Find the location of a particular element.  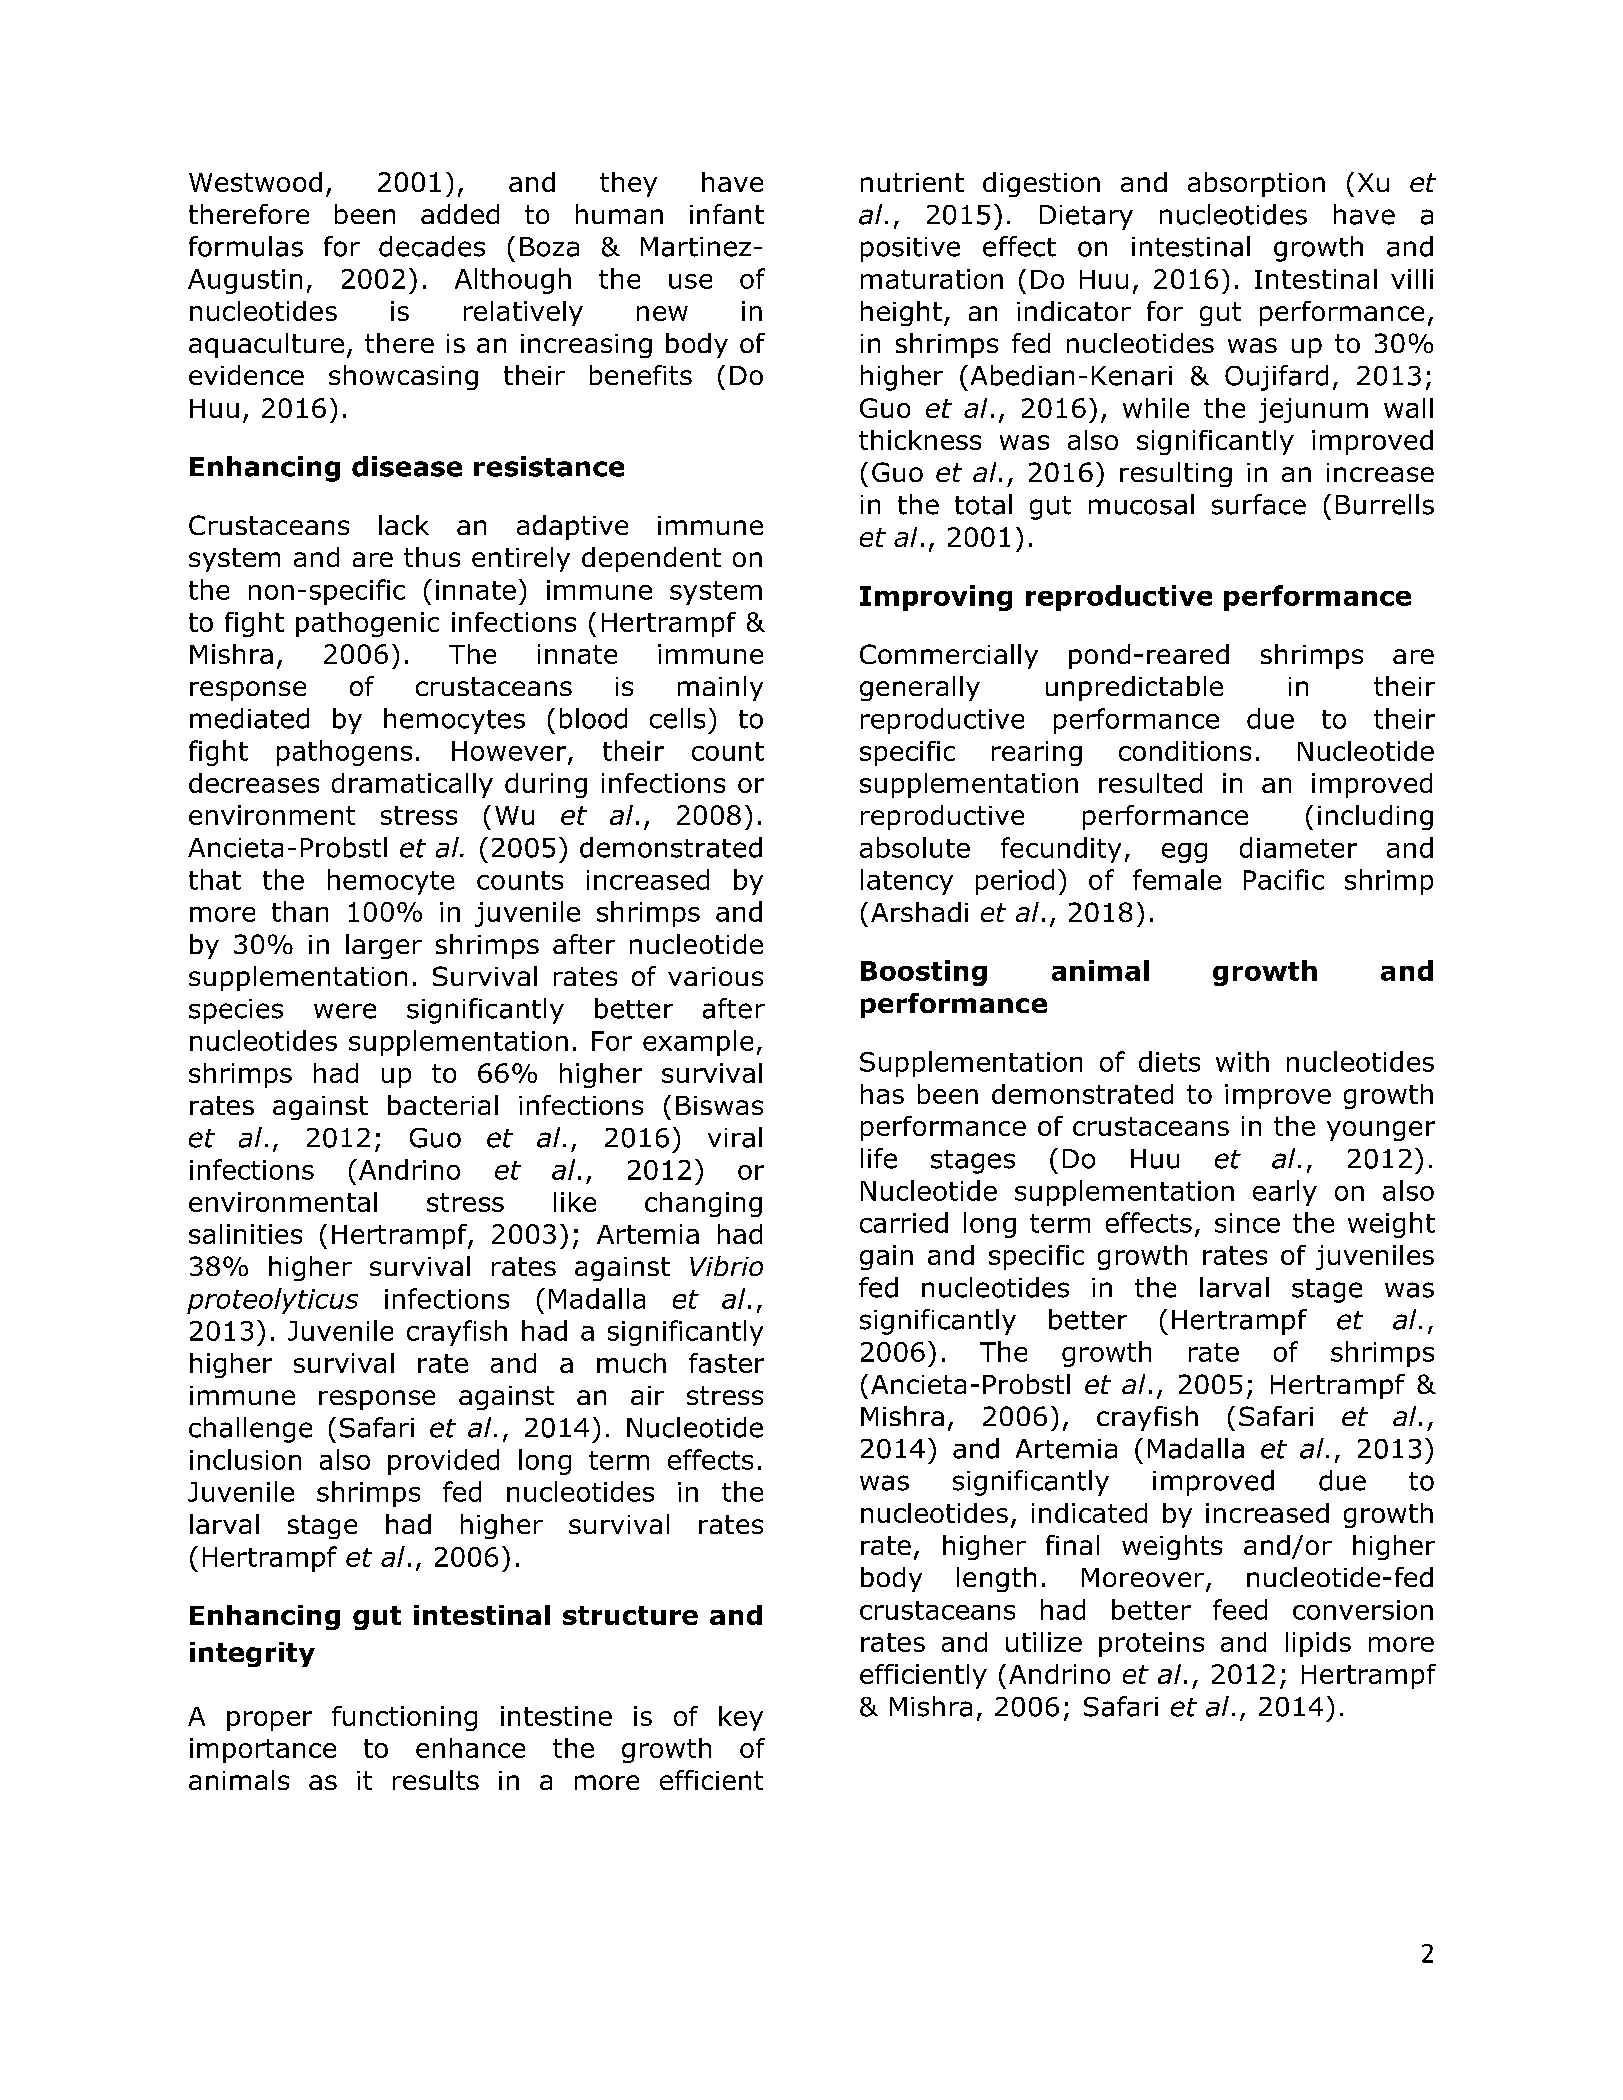

since is located at coordinates (1247, 1223).
